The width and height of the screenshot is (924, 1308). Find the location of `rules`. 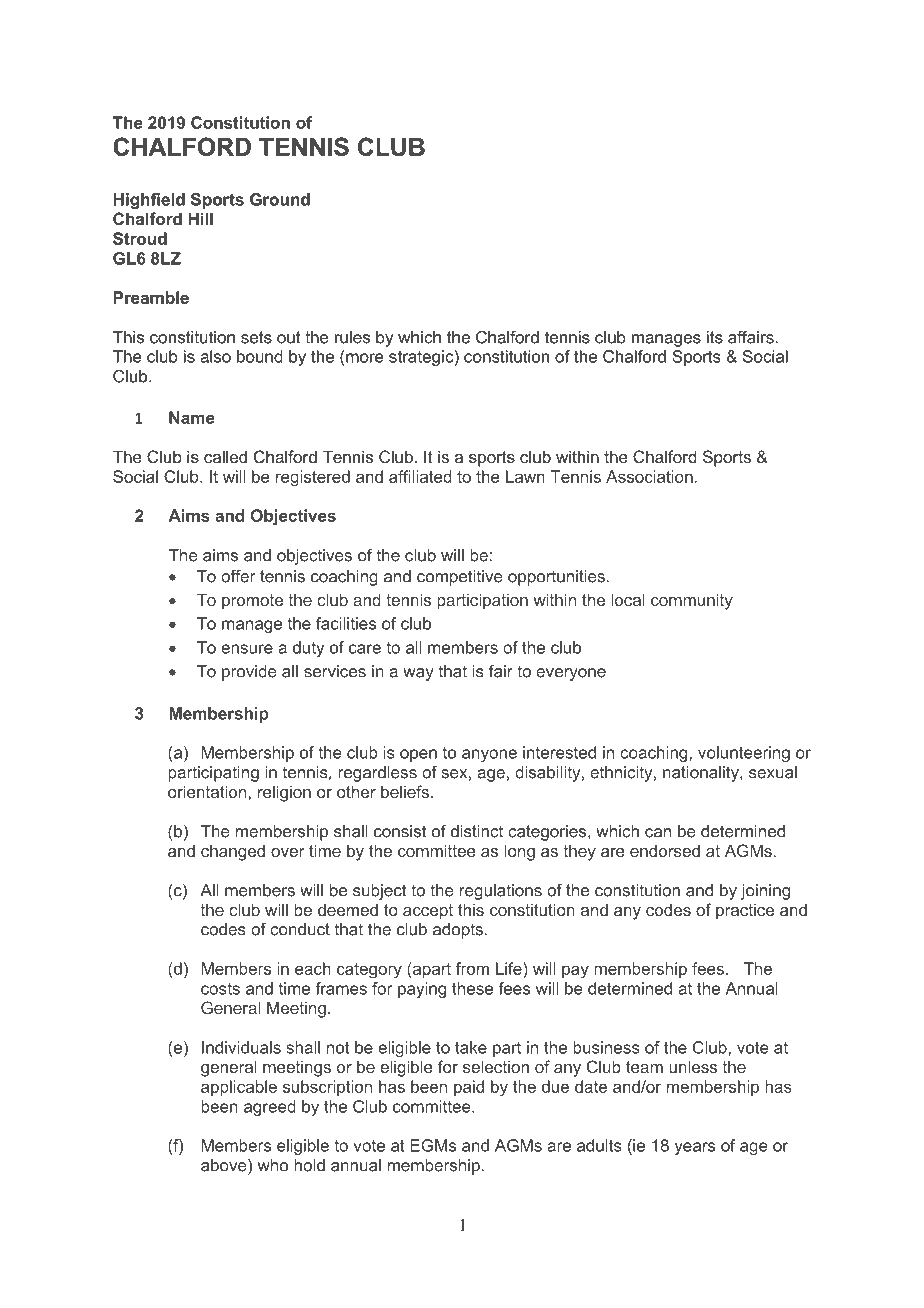

rules is located at coordinates (352, 337).
